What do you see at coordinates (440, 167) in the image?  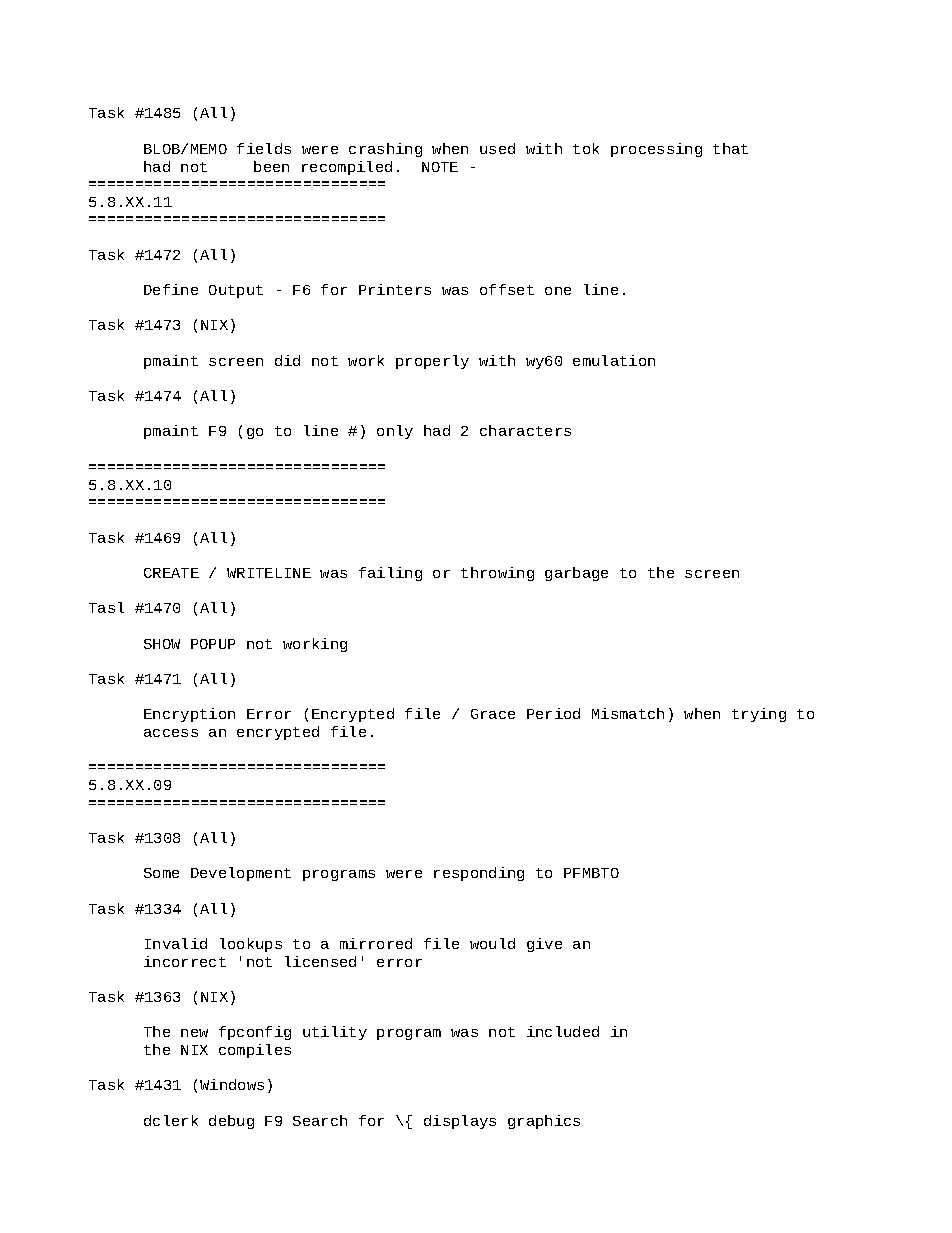 I see `NOTE` at bounding box center [440, 167].
